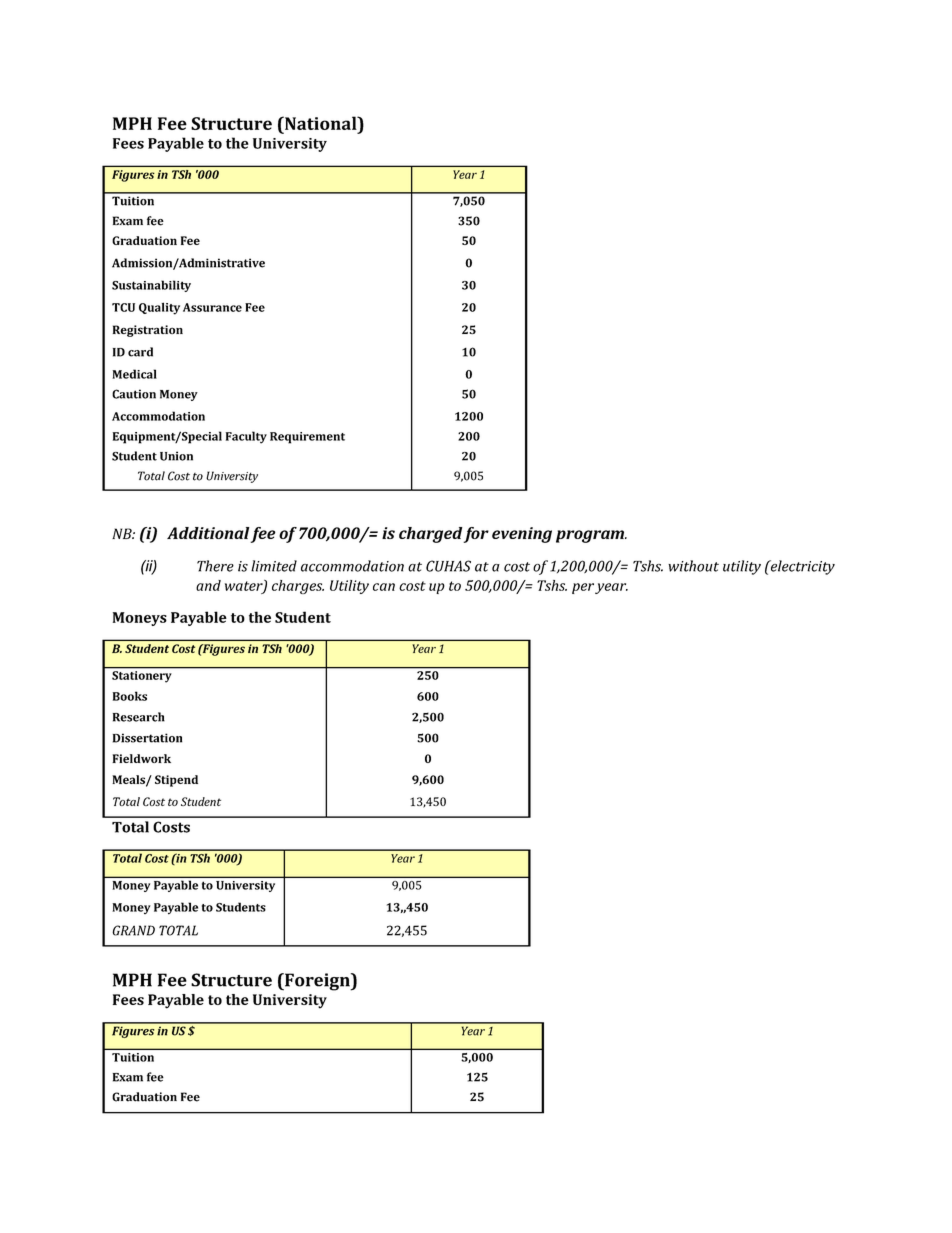 The height and width of the screenshot is (1233, 952). I want to click on without, so click(693, 566).
